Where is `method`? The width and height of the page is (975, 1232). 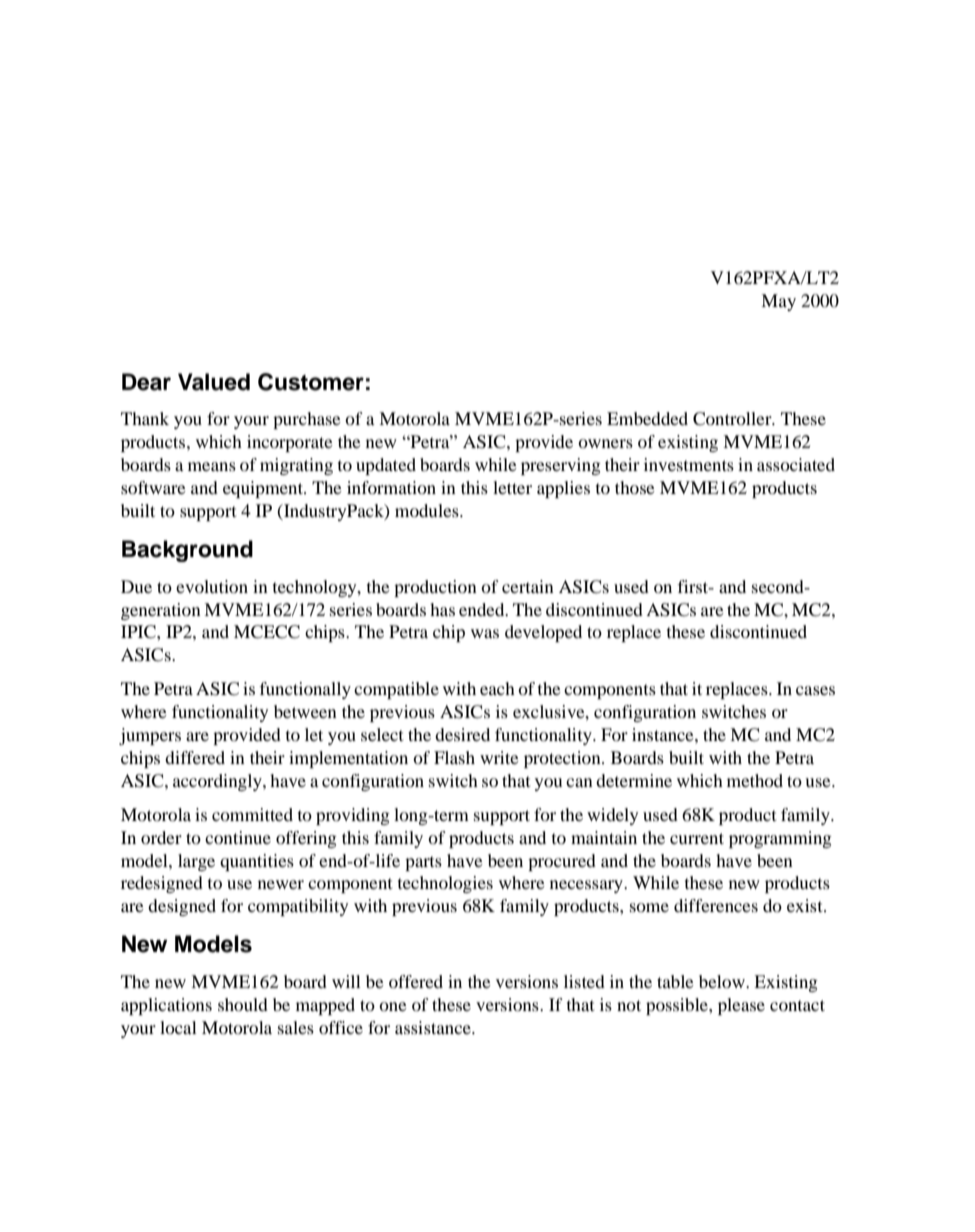
method is located at coordinates (755, 780).
